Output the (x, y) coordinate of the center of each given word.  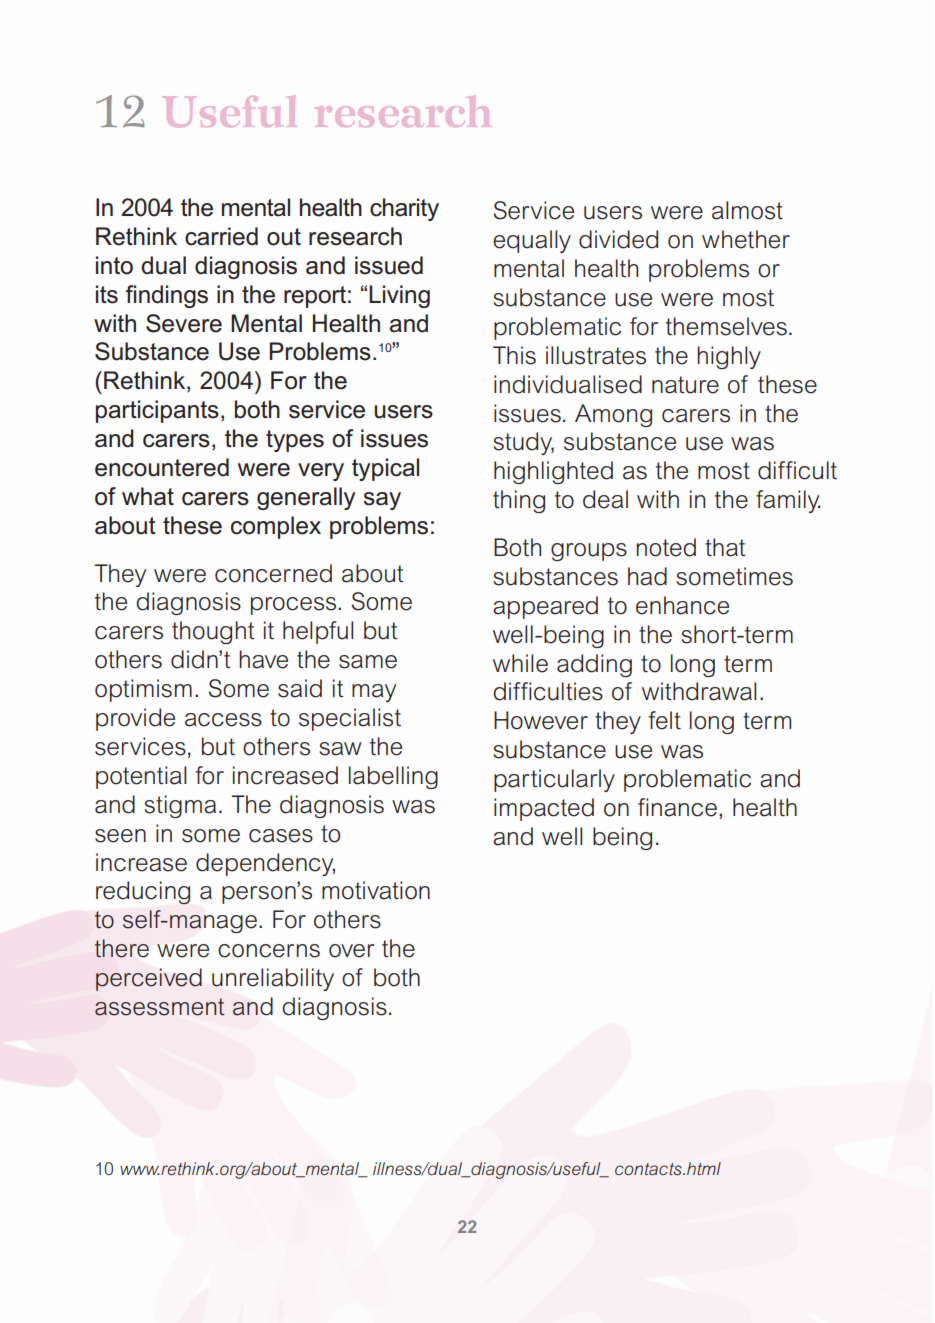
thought (213, 632)
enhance (682, 605)
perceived (149, 979)
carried (221, 236)
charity (404, 209)
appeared (545, 607)
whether (746, 239)
